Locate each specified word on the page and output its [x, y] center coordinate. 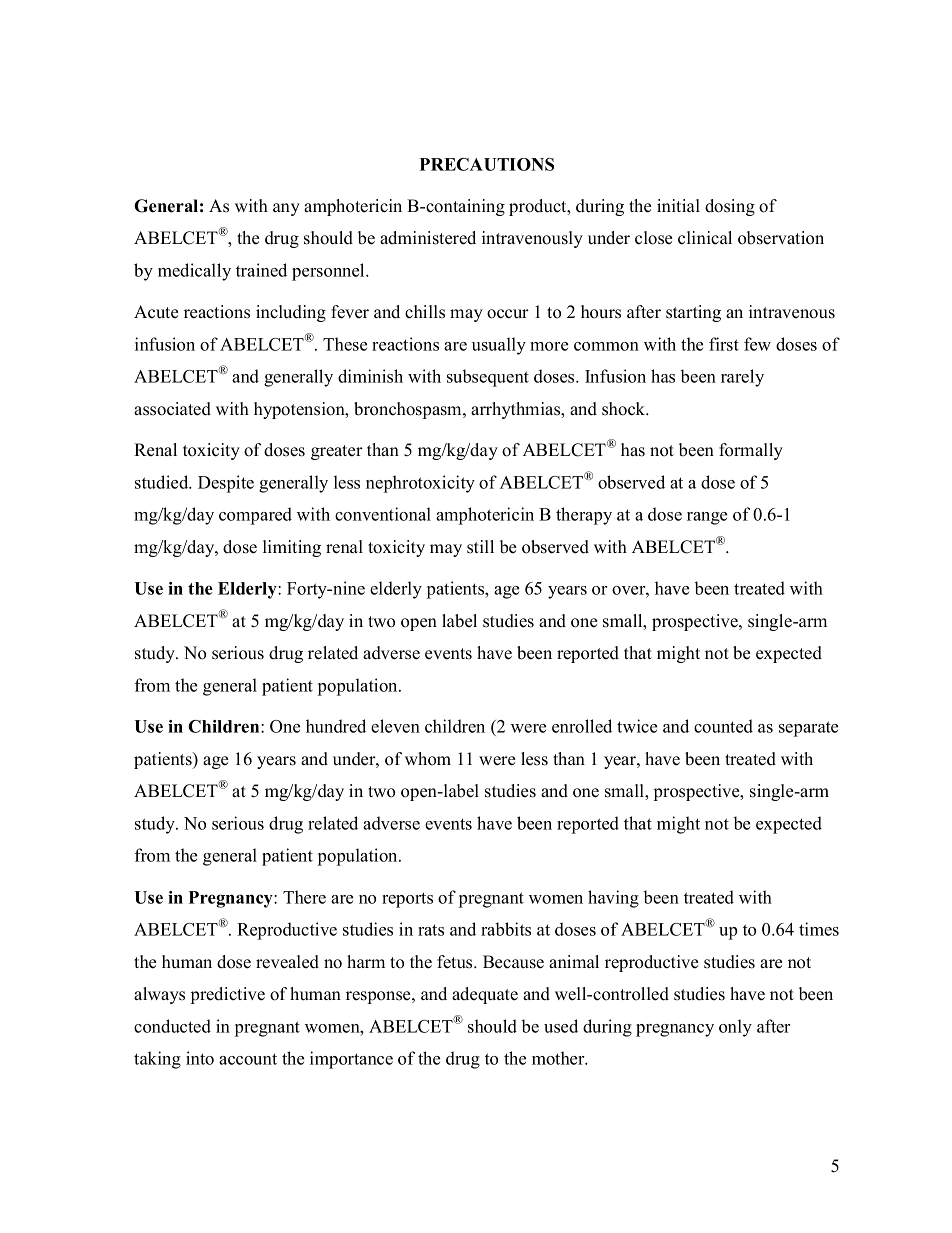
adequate [485, 995]
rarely [742, 378]
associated [172, 409]
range [707, 518]
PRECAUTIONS [487, 164]
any [286, 209]
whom [428, 759]
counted [723, 726]
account [248, 1059]
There [304, 897]
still [480, 547]
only [735, 1028]
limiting [292, 548]
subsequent [488, 378]
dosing [730, 207]
